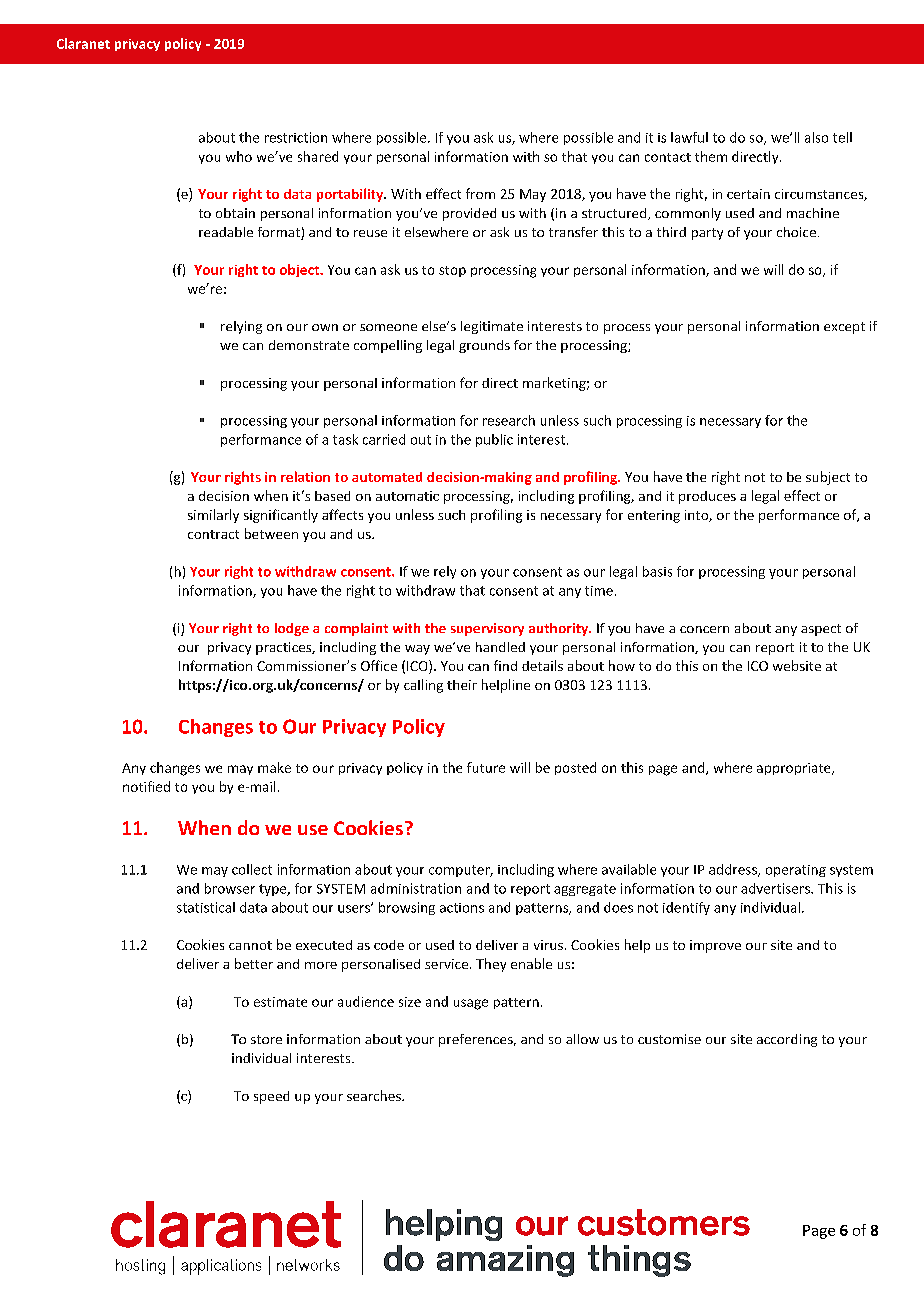  What do you see at coordinates (748, 194) in the image?
I see `certain` at bounding box center [748, 194].
